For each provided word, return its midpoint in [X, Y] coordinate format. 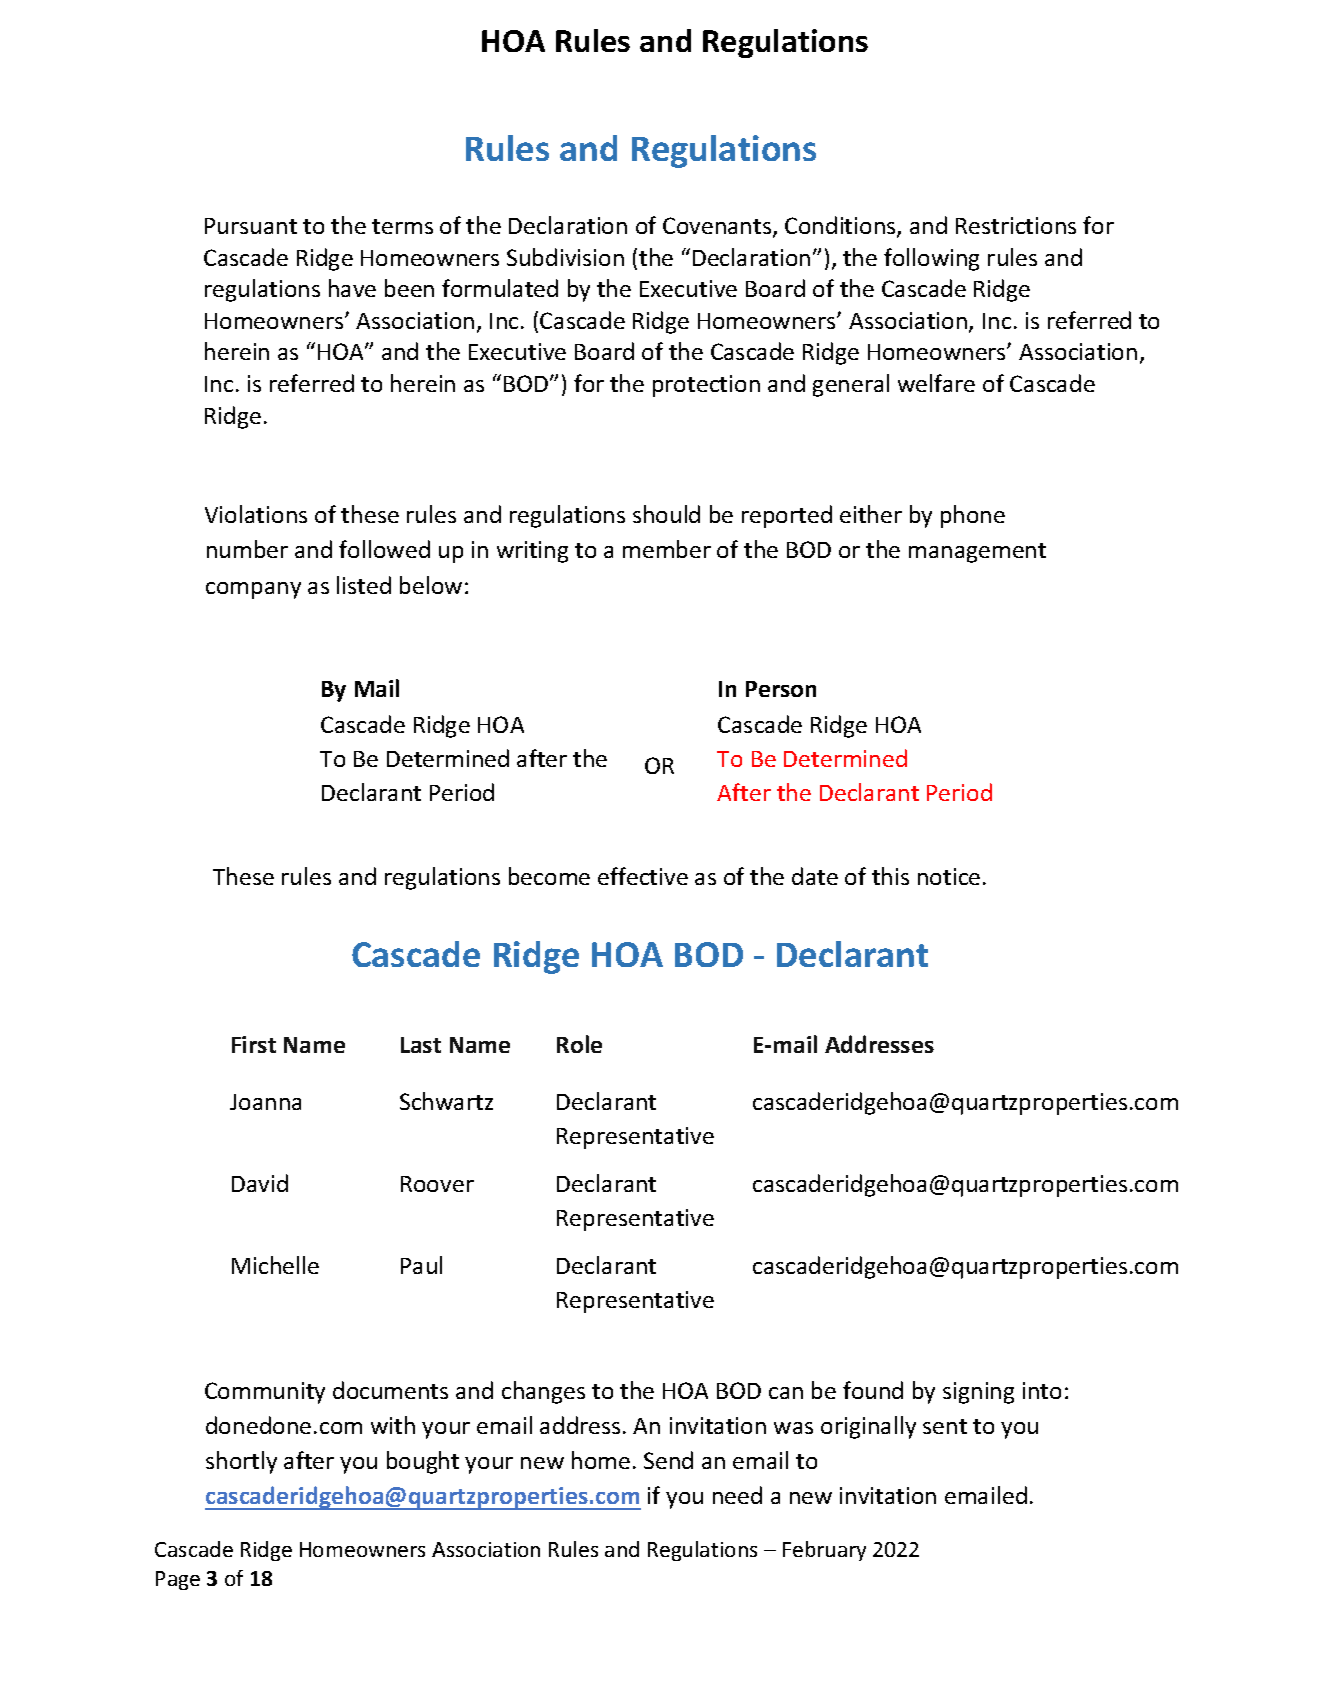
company [253, 590]
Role [579, 1044]
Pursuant [251, 226]
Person [781, 689]
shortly [241, 1462]
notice [949, 876]
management [977, 553]
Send [668, 1460]
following [931, 259]
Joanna [265, 1102]
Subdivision [565, 257]
